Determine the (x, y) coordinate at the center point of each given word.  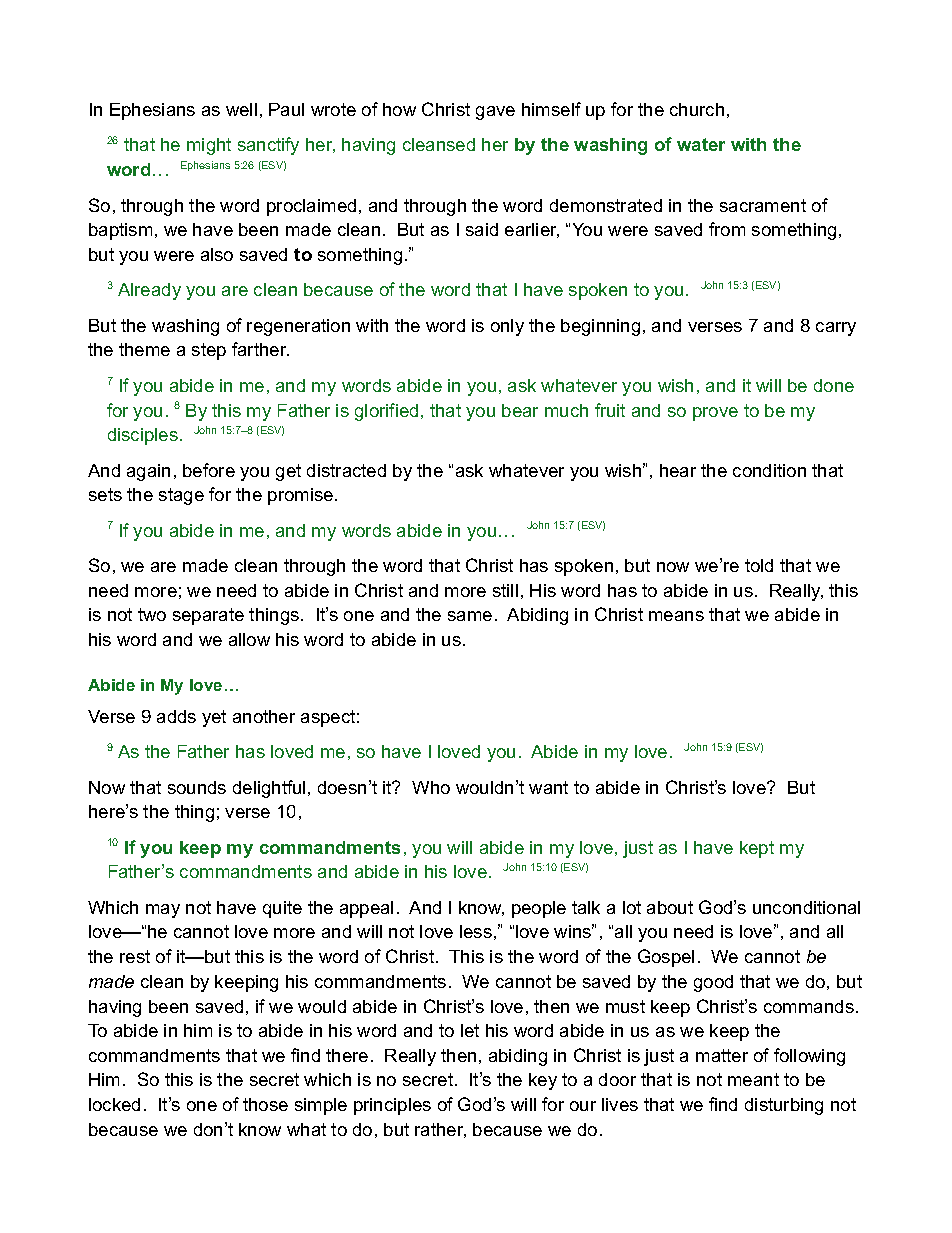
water (701, 144)
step (209, 351)
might (209, 146)
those (265, 1104)
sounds (197, 787)
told (759, 565)
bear (520, 410)
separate (208, 616)
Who (431, 787)
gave (495, 113)
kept (757, 849)
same (470, 616)
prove (715, 414)
